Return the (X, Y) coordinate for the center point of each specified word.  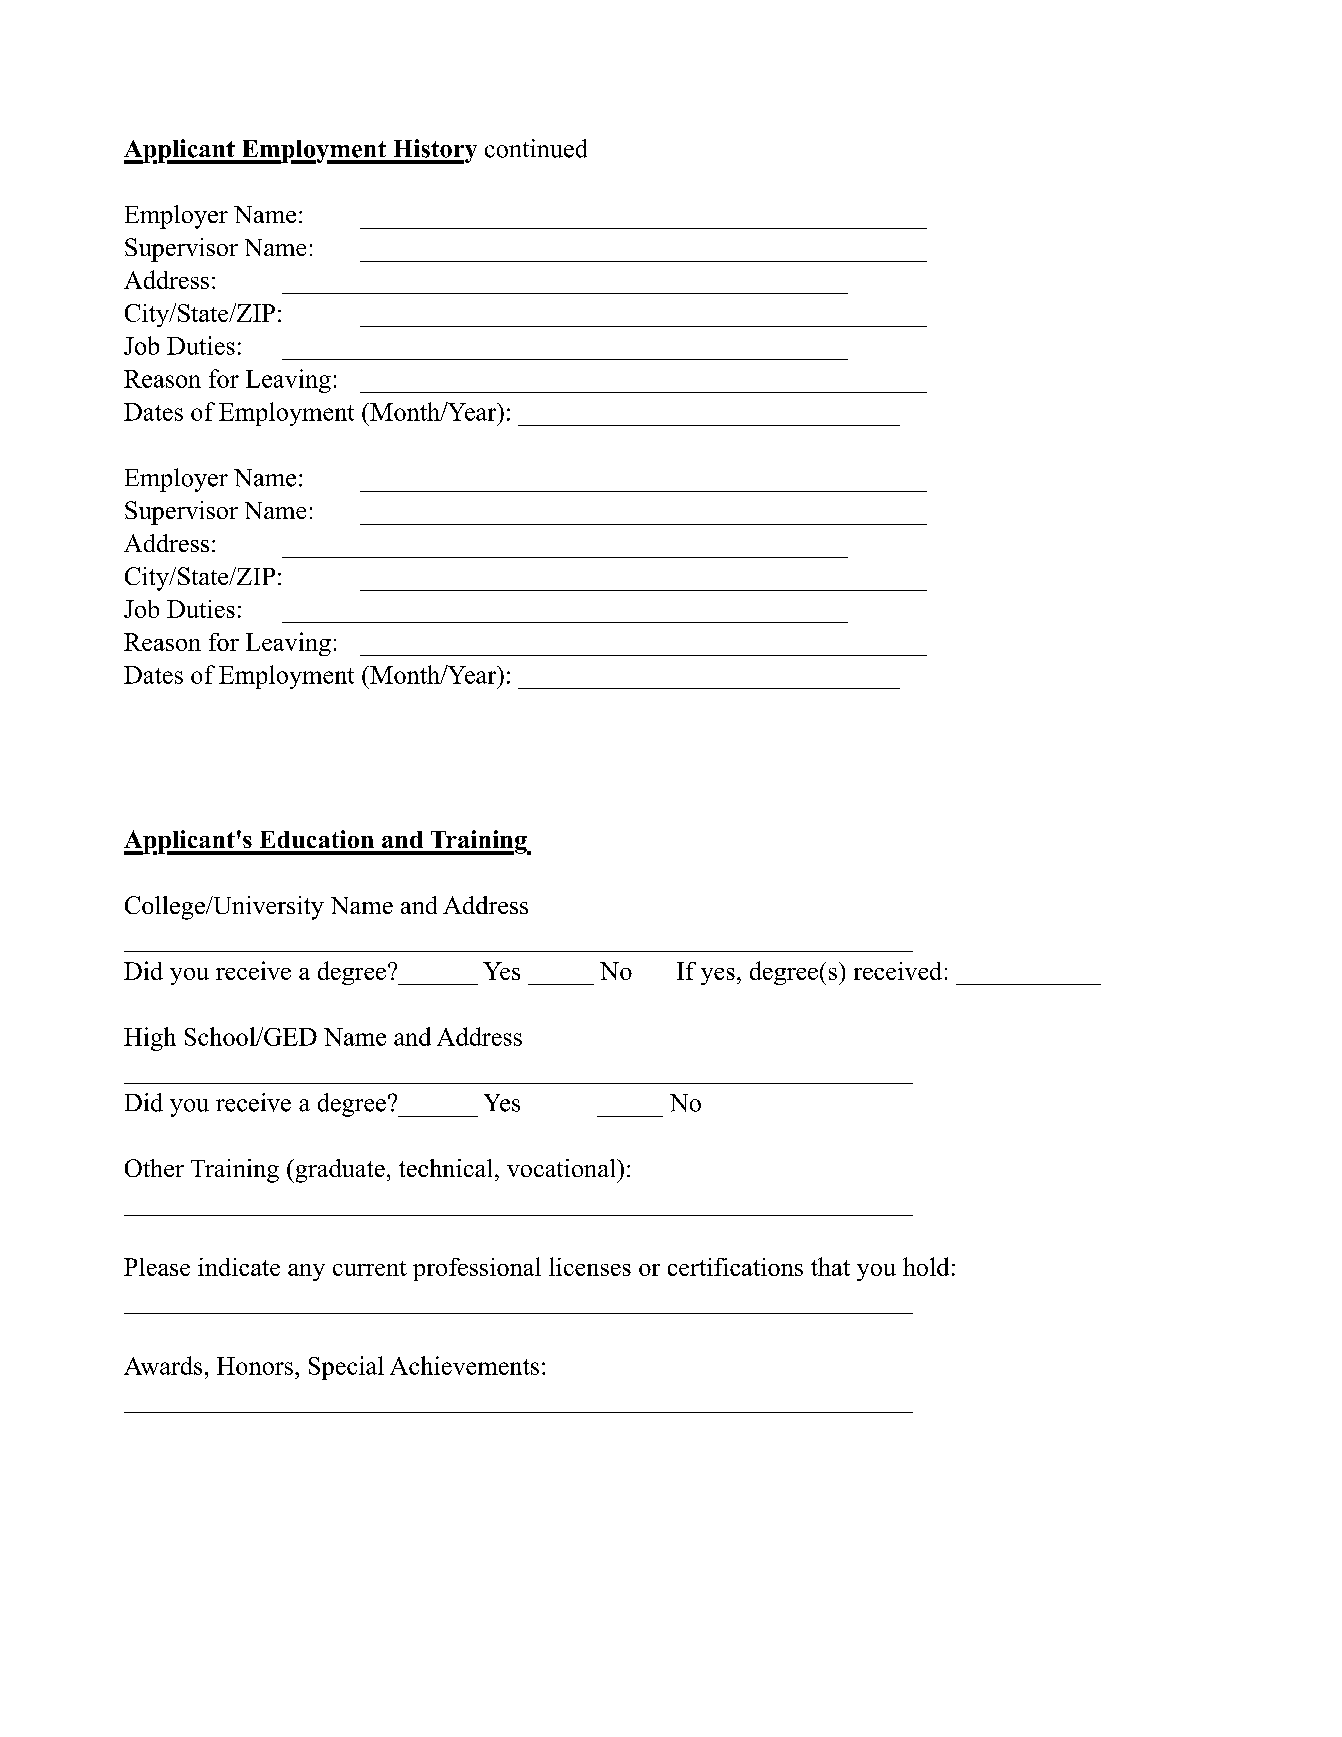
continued (536, 148)
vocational (562, 1168)
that (830, 1266)
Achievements (464, 1365)
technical (445, 1168)
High (150, 1039)
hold (926, 1266)
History (434, 151)
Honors (255, 1366)
